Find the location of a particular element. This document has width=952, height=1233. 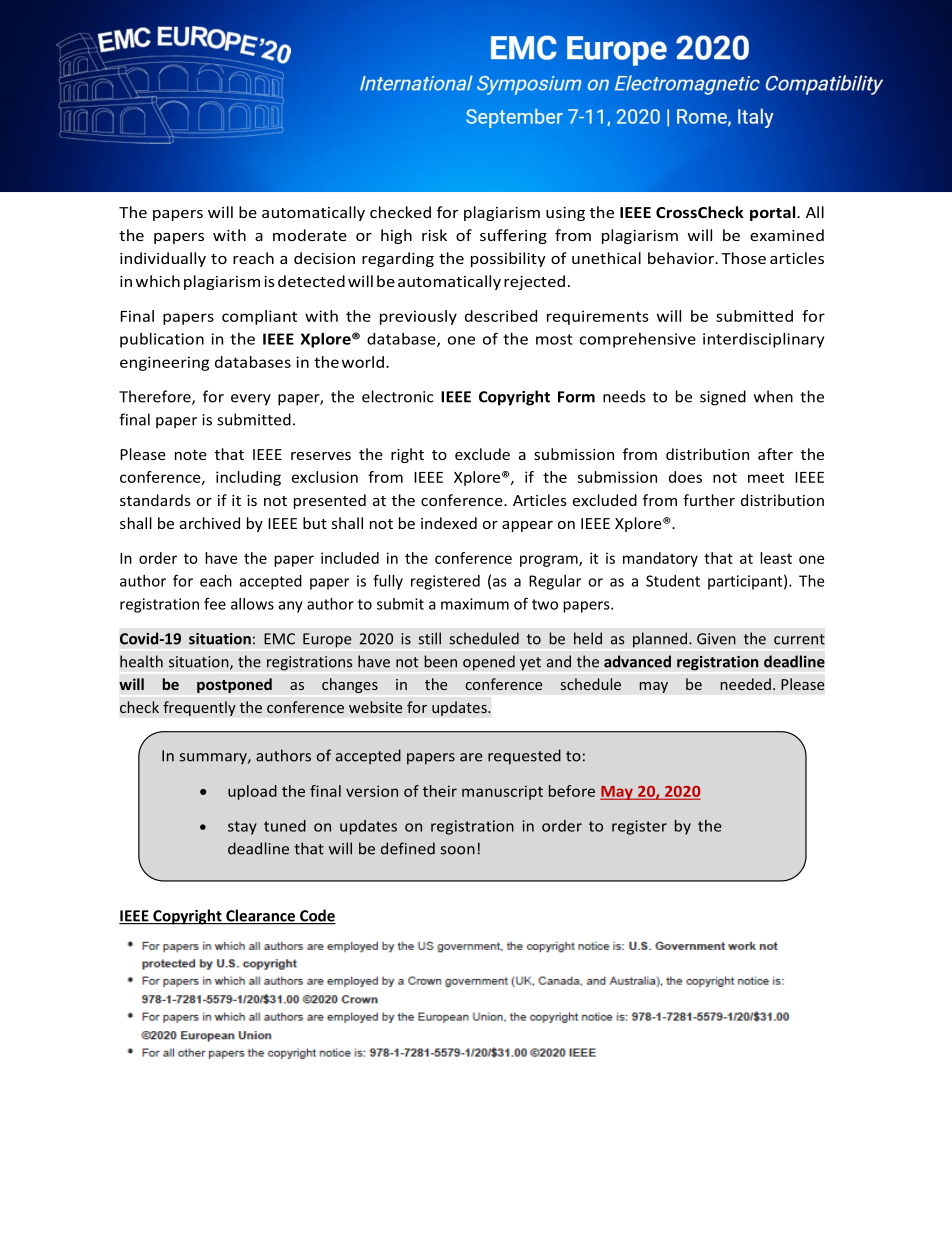

individually is located at coordinates (163, 259).
